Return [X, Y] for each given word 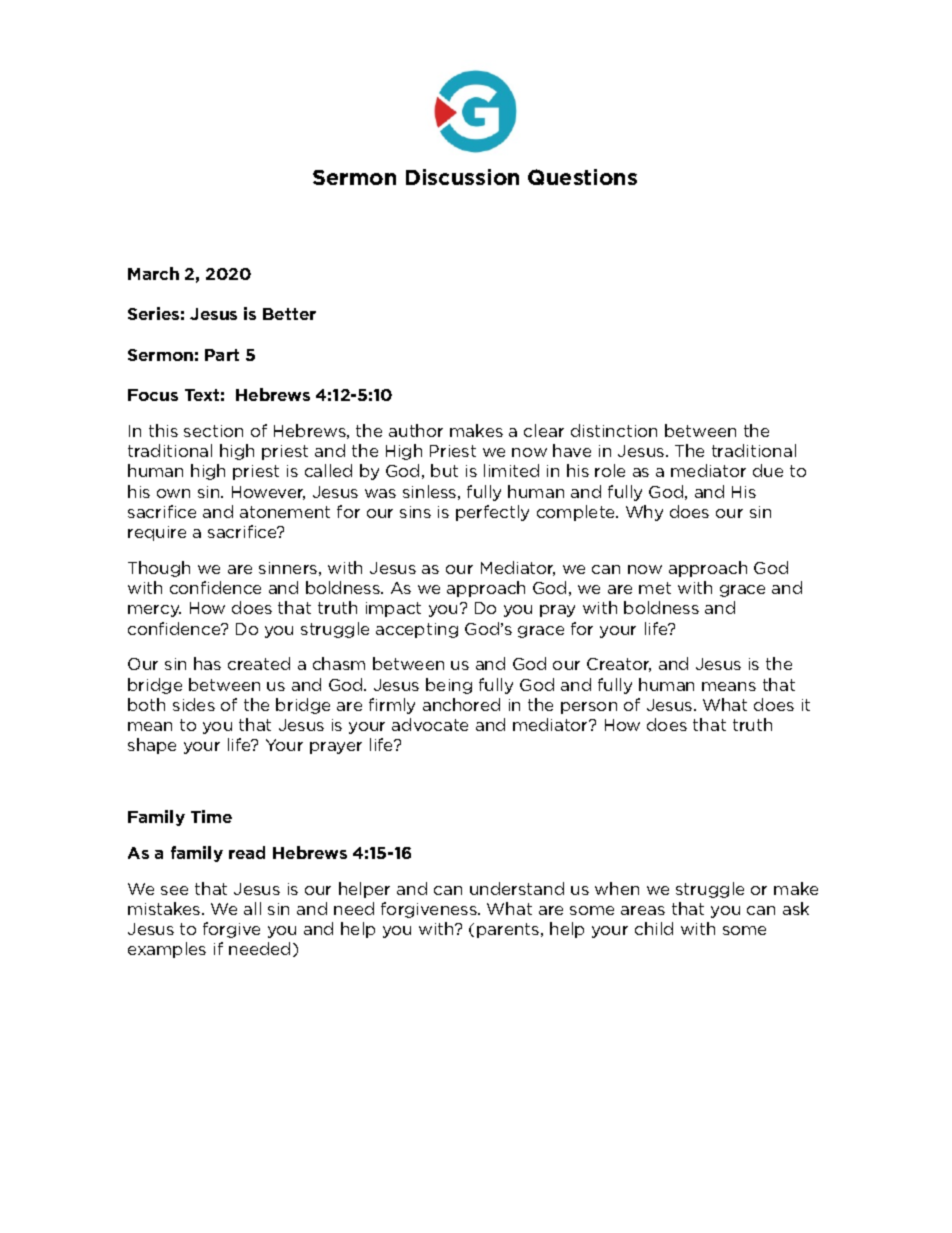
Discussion [462, 177]
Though [159, 569]
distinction [614, 430]
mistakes [165, 908]
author [416, 430]
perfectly [492, 513]
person [589, 708]
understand [517, 888]
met [655, 588]
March [153, 273]
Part [222, 355]
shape [152, 746]
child [654, 928]
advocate [430, 724]
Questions [582, 177]
